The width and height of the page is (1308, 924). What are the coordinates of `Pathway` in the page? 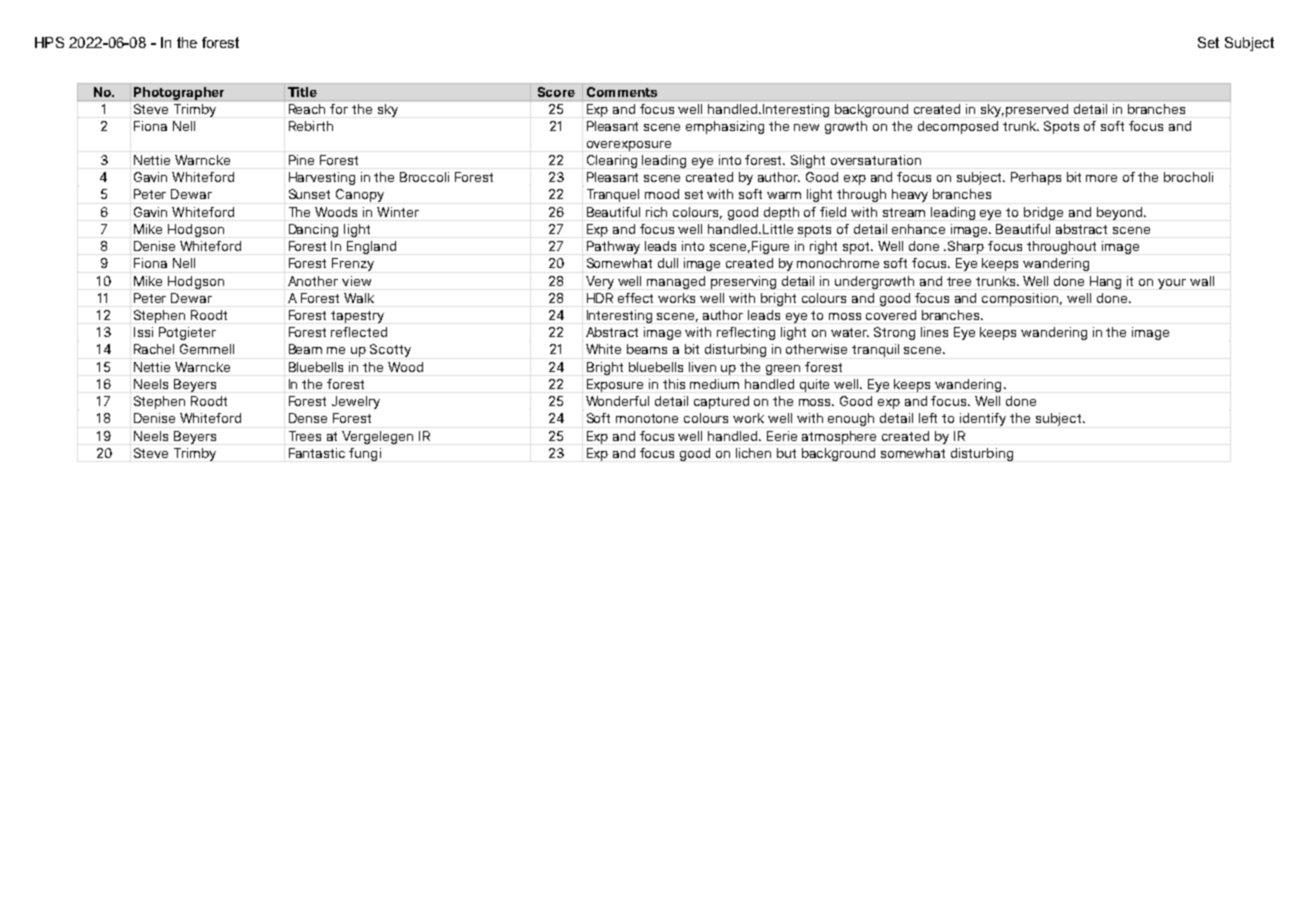 It's located at (613, 247).
